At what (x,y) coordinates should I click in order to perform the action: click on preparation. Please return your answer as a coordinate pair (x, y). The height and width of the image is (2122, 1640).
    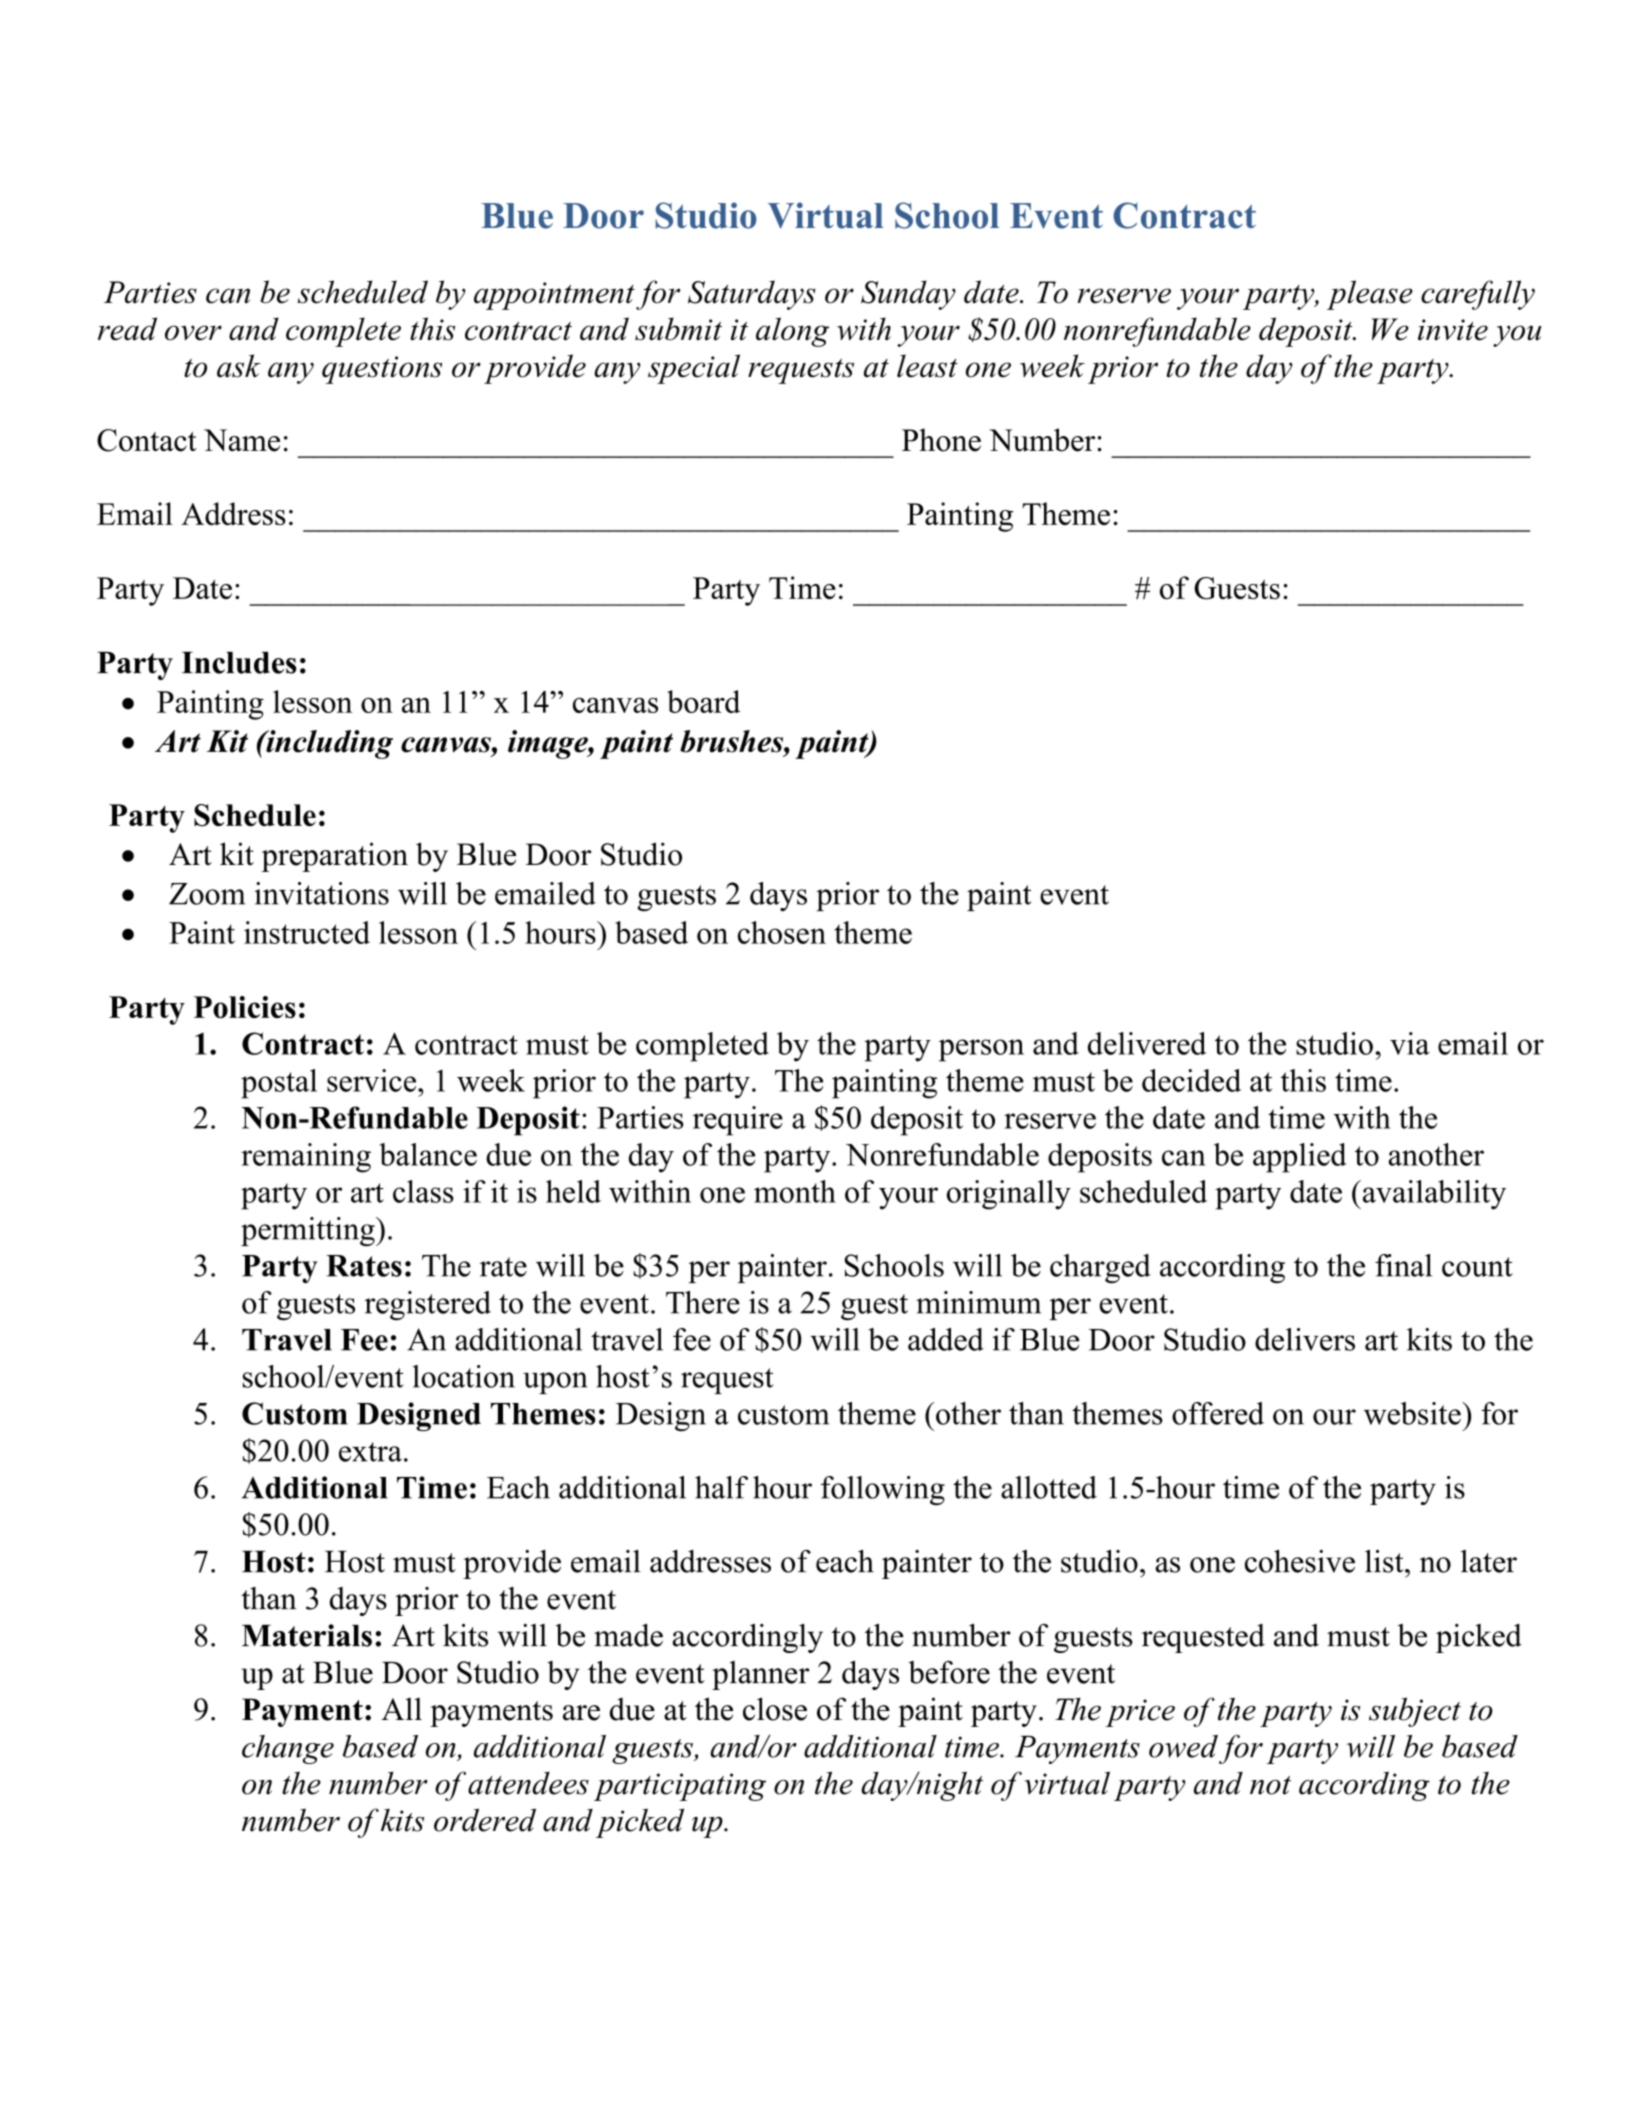
    Looking at the image, I should click on (334, 857).
